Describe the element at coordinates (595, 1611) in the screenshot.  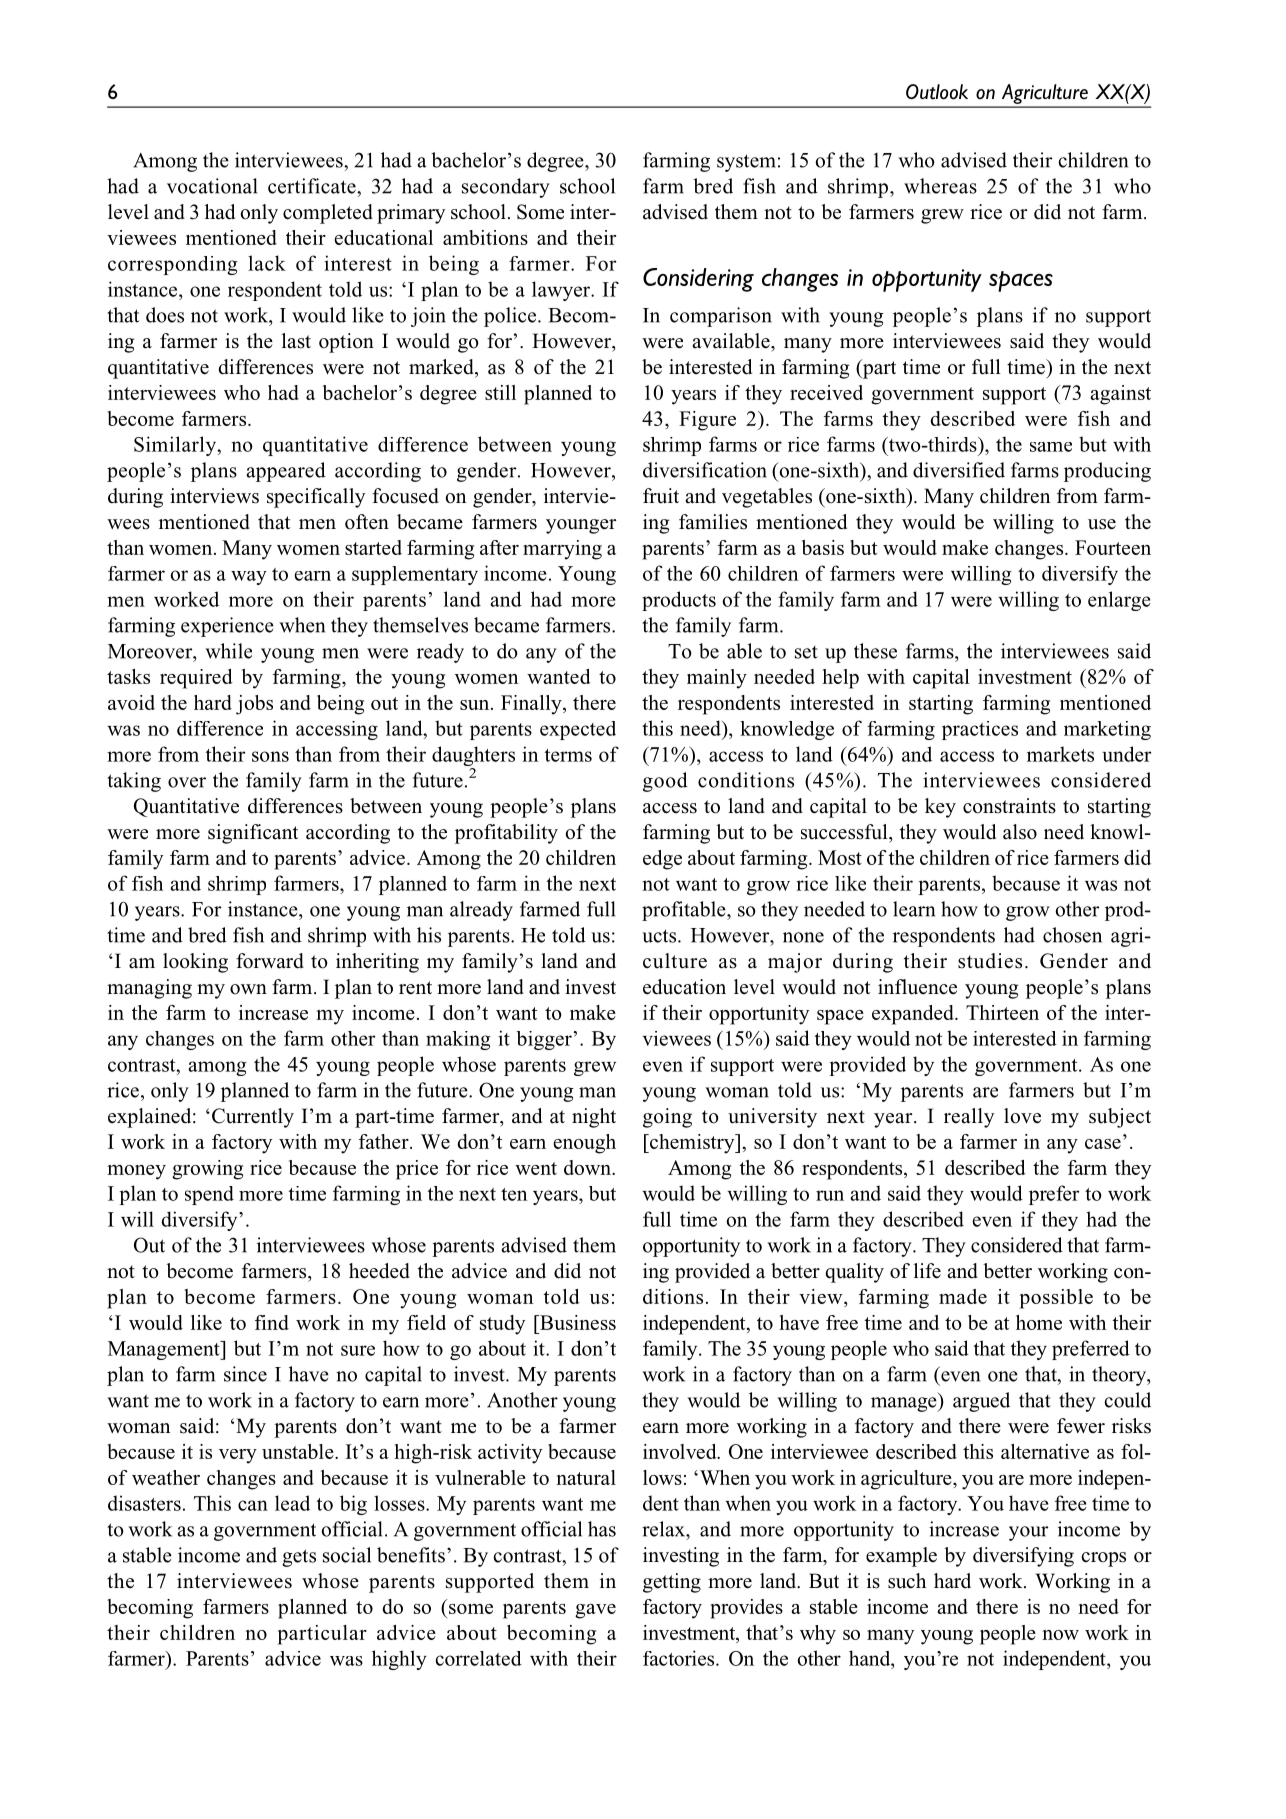
I see `gave` at that location.
